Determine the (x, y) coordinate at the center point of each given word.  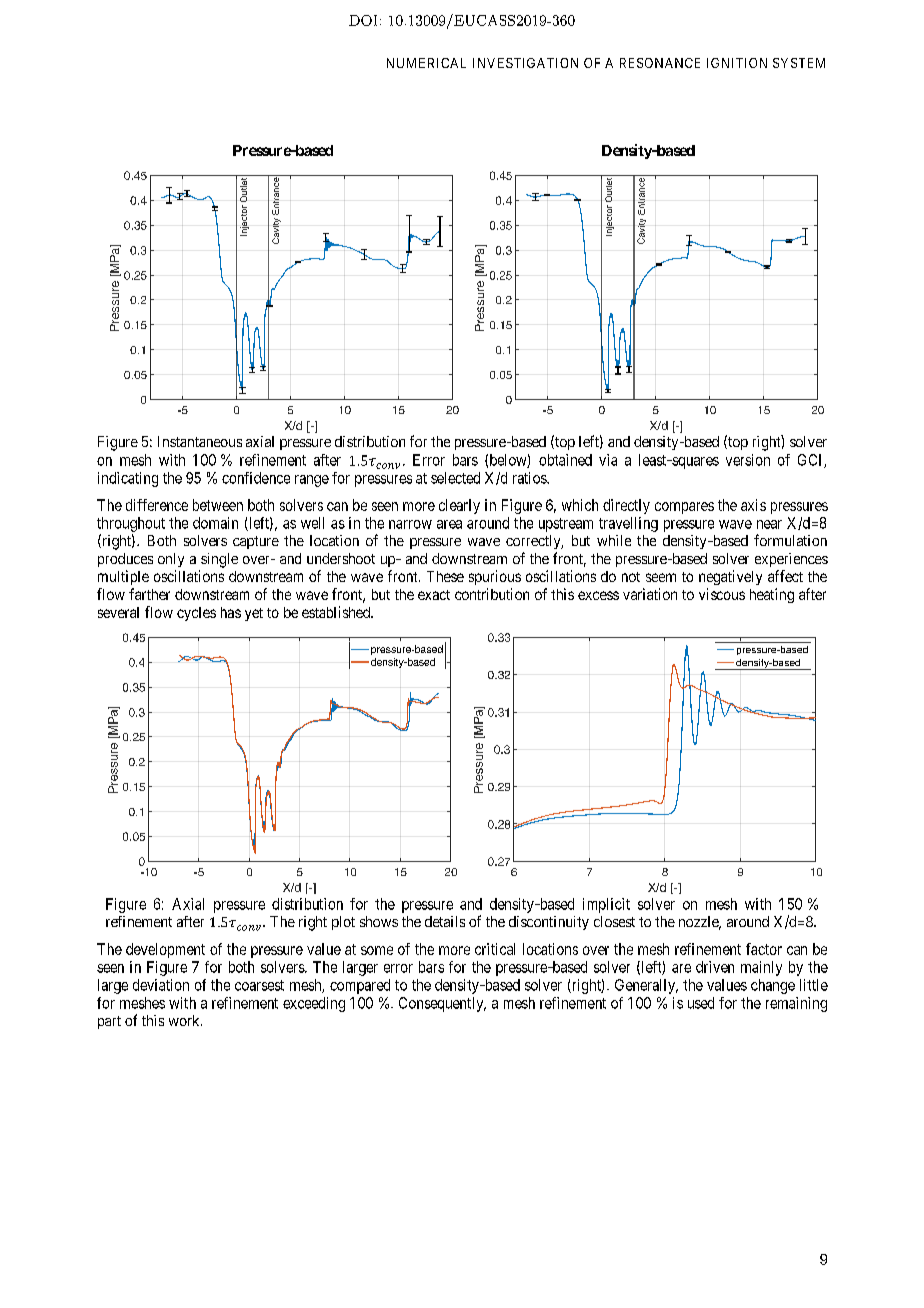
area (449, 524)
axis (753, 505)
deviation (161, 985)
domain (215, 523)
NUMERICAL (426, 63)
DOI (363, 20)
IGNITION (737, 63)
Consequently (442, 1004)
